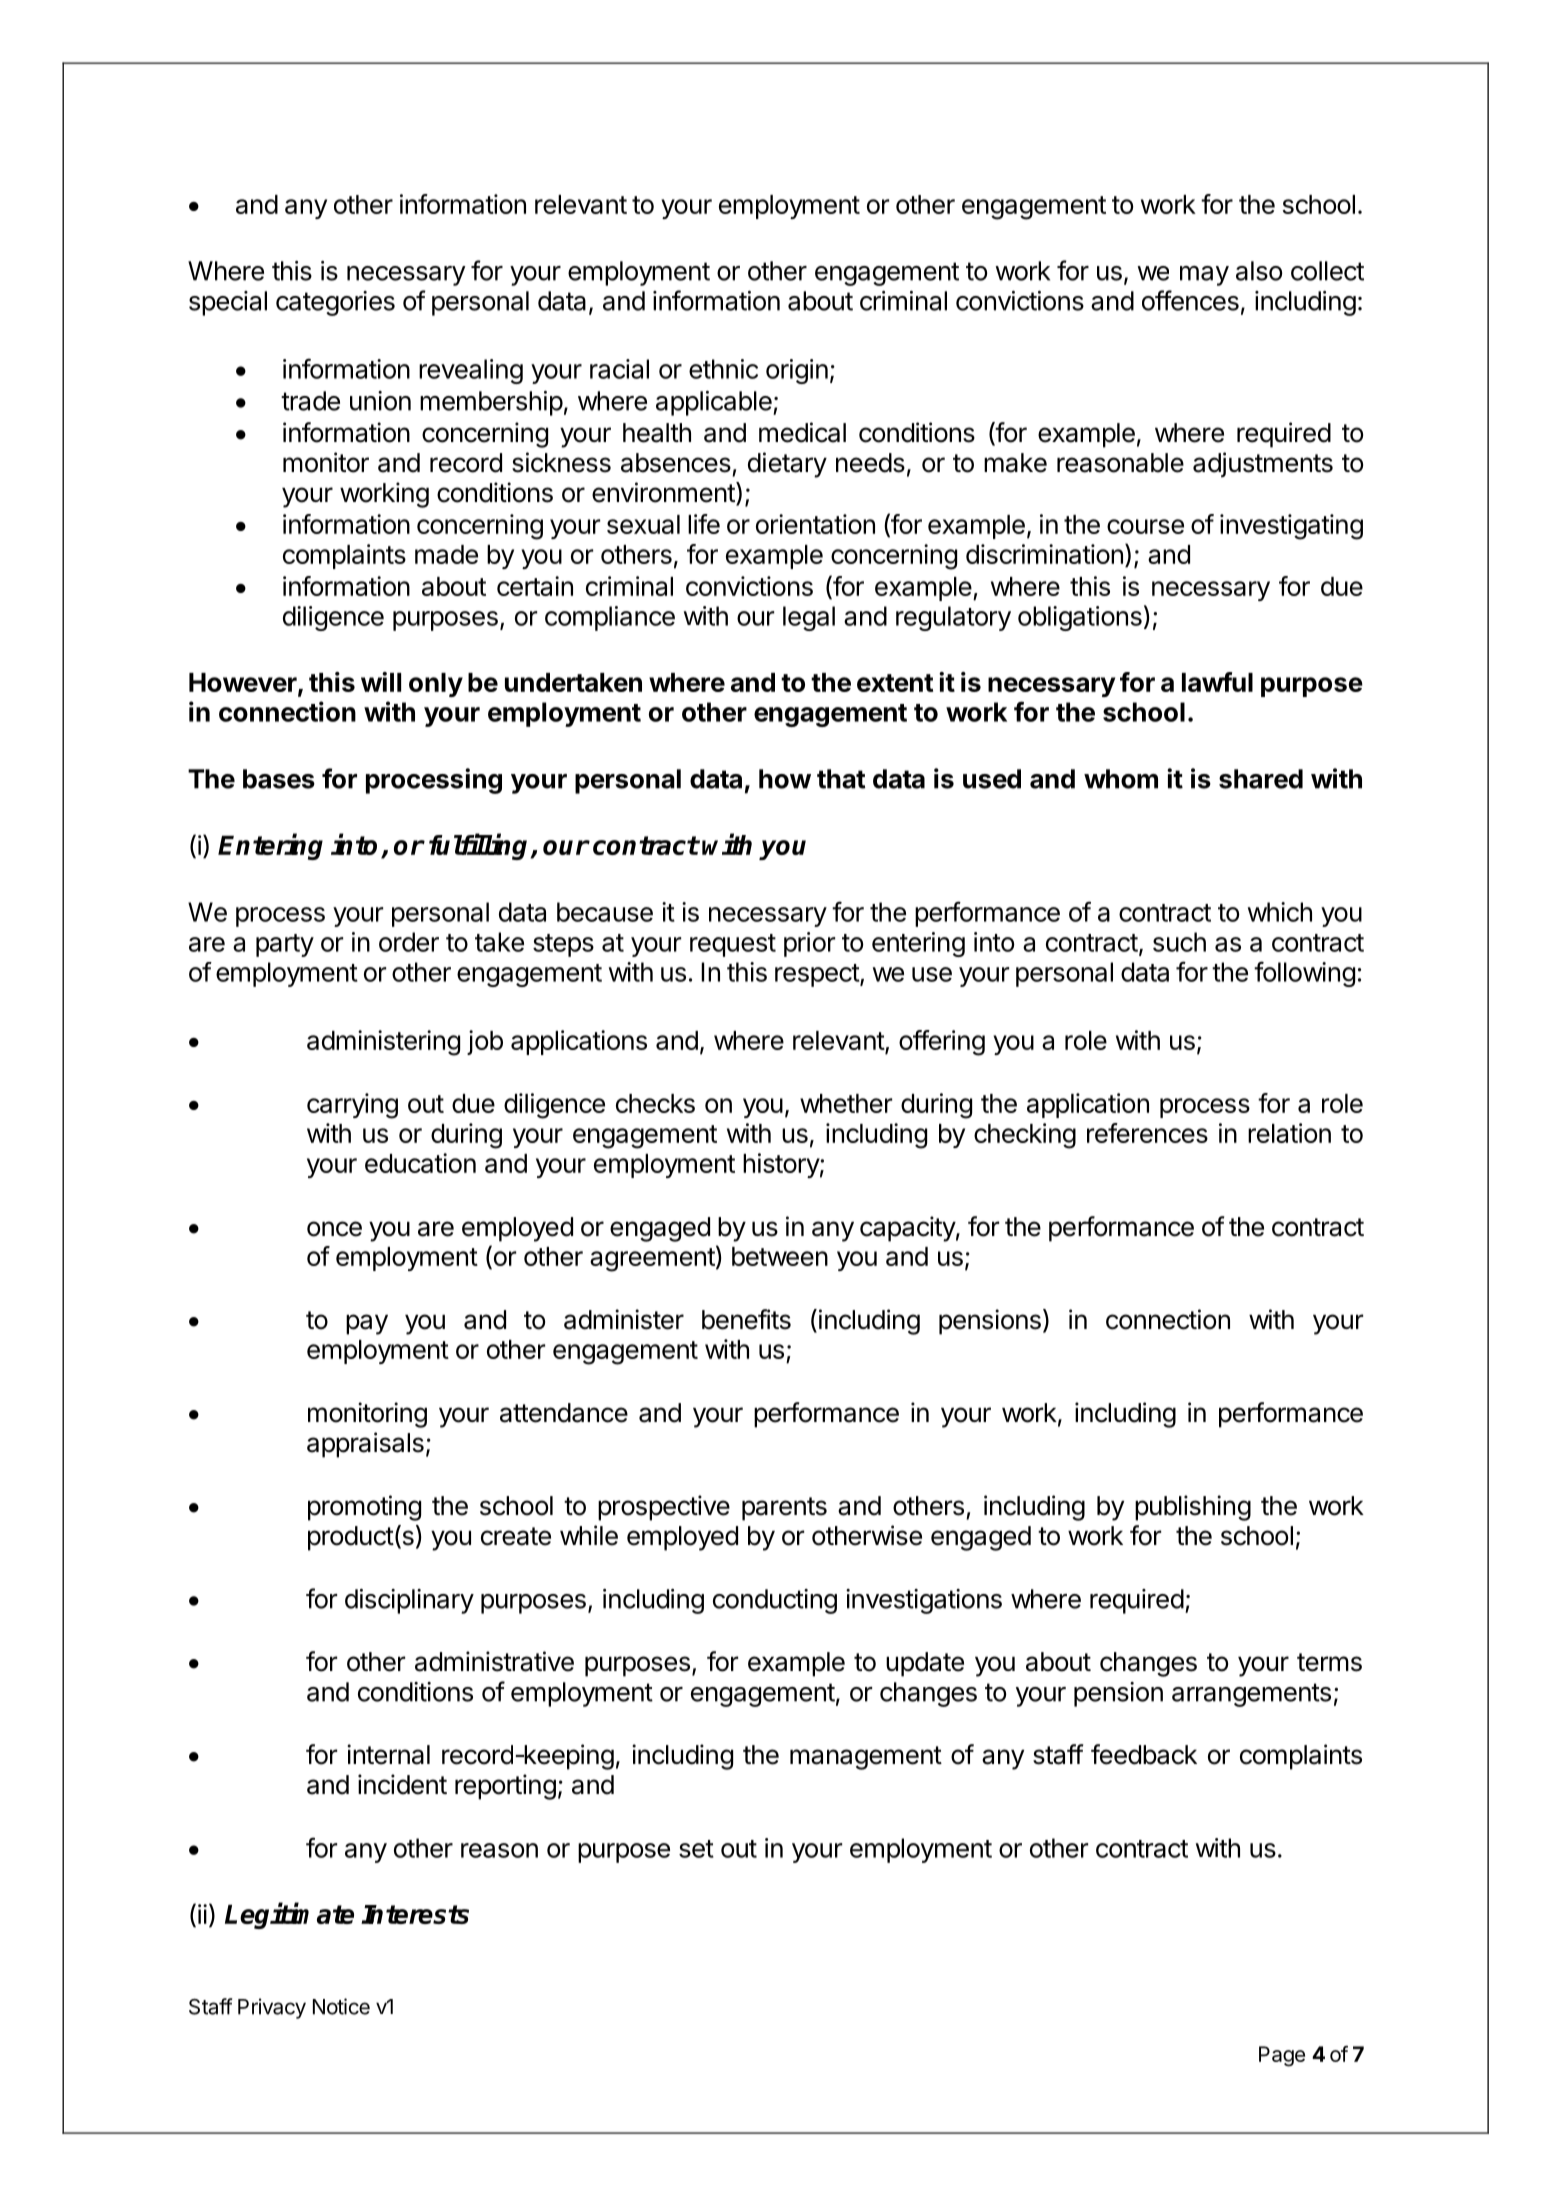 The image size is (1551, 2196). What do you see at coordinates (1282, 2056) in the document?
I see `Page` at bounding box center [1282, 2056].
